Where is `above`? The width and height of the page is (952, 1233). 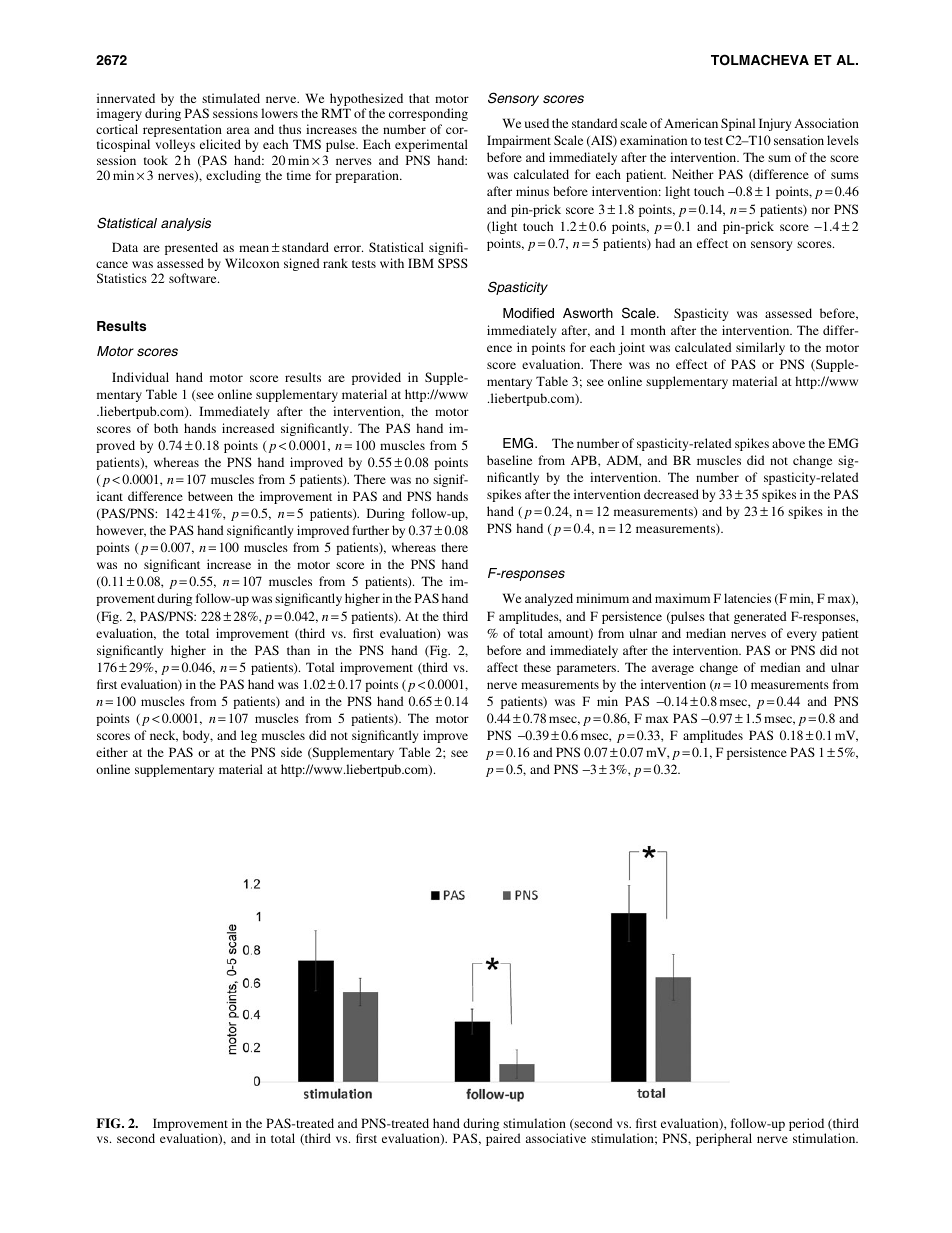 above is located at coordinates (788, 443).
